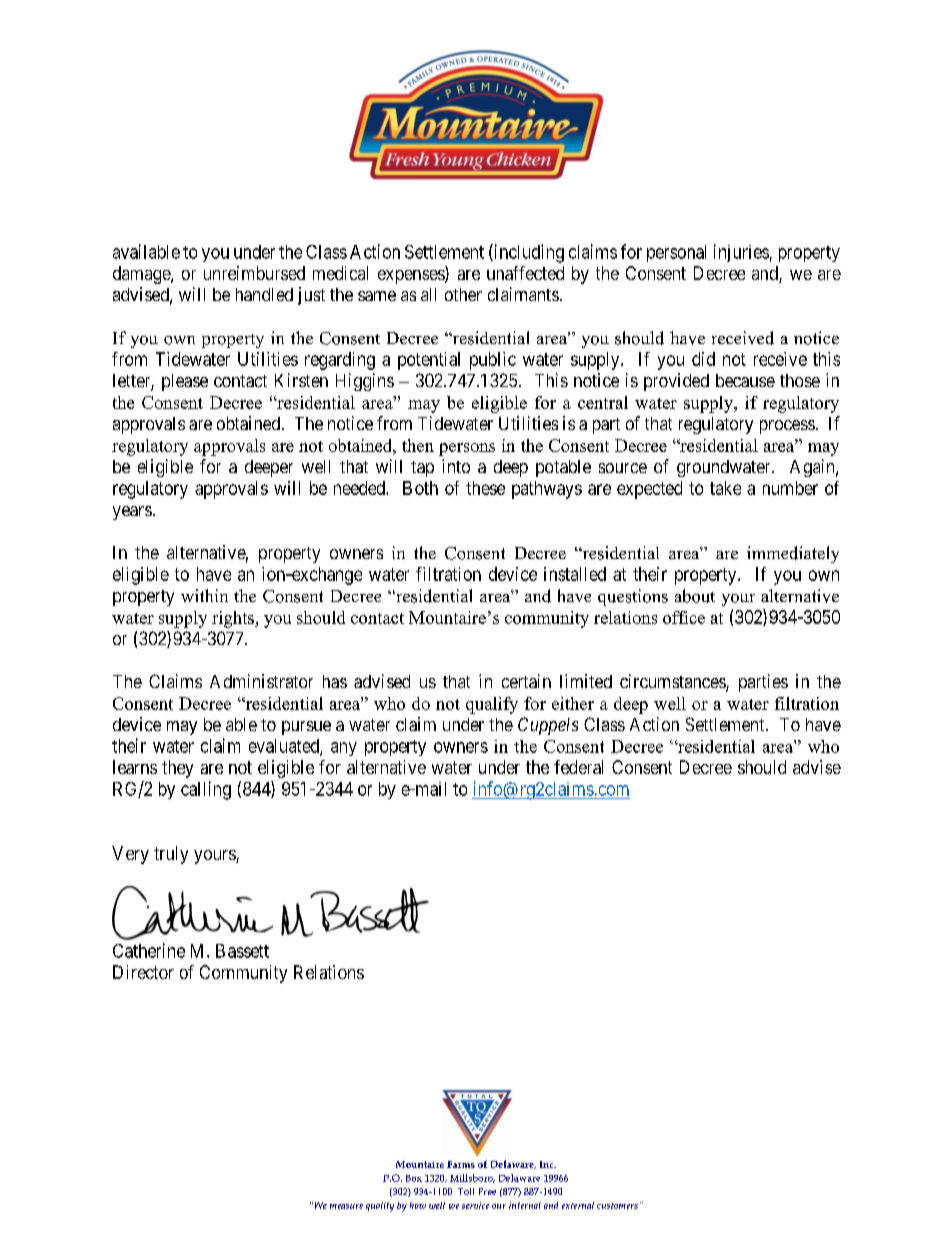  Describe the element at coordinates (463, 294) in the image. I see `other` at that location.
